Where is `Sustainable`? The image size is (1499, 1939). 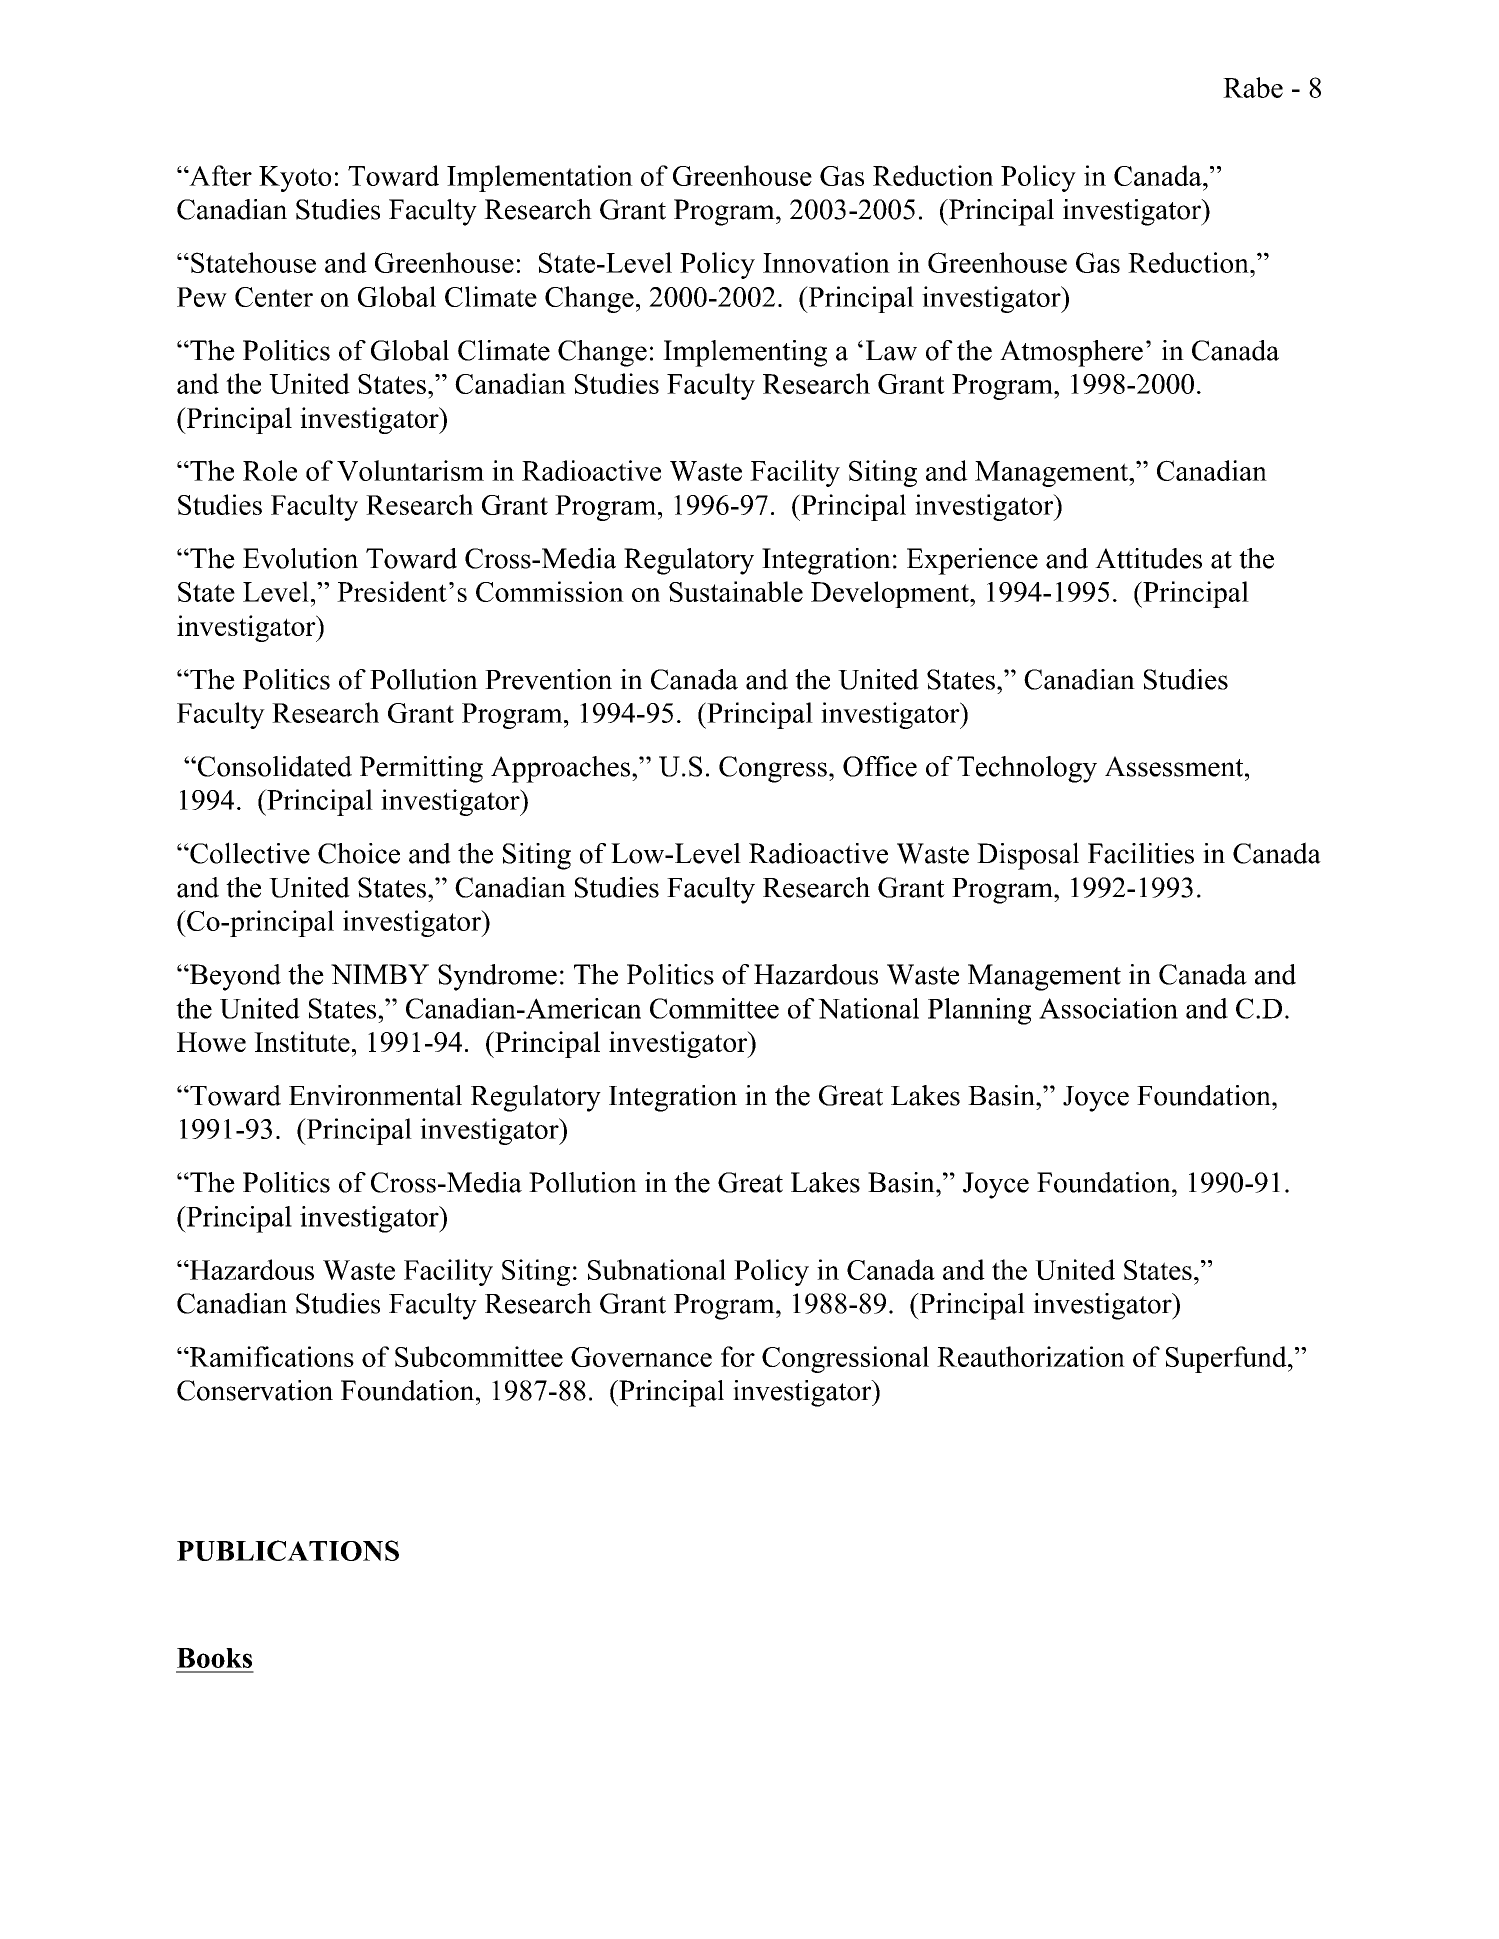 Sustainable is located at coordinates (736, 591).
